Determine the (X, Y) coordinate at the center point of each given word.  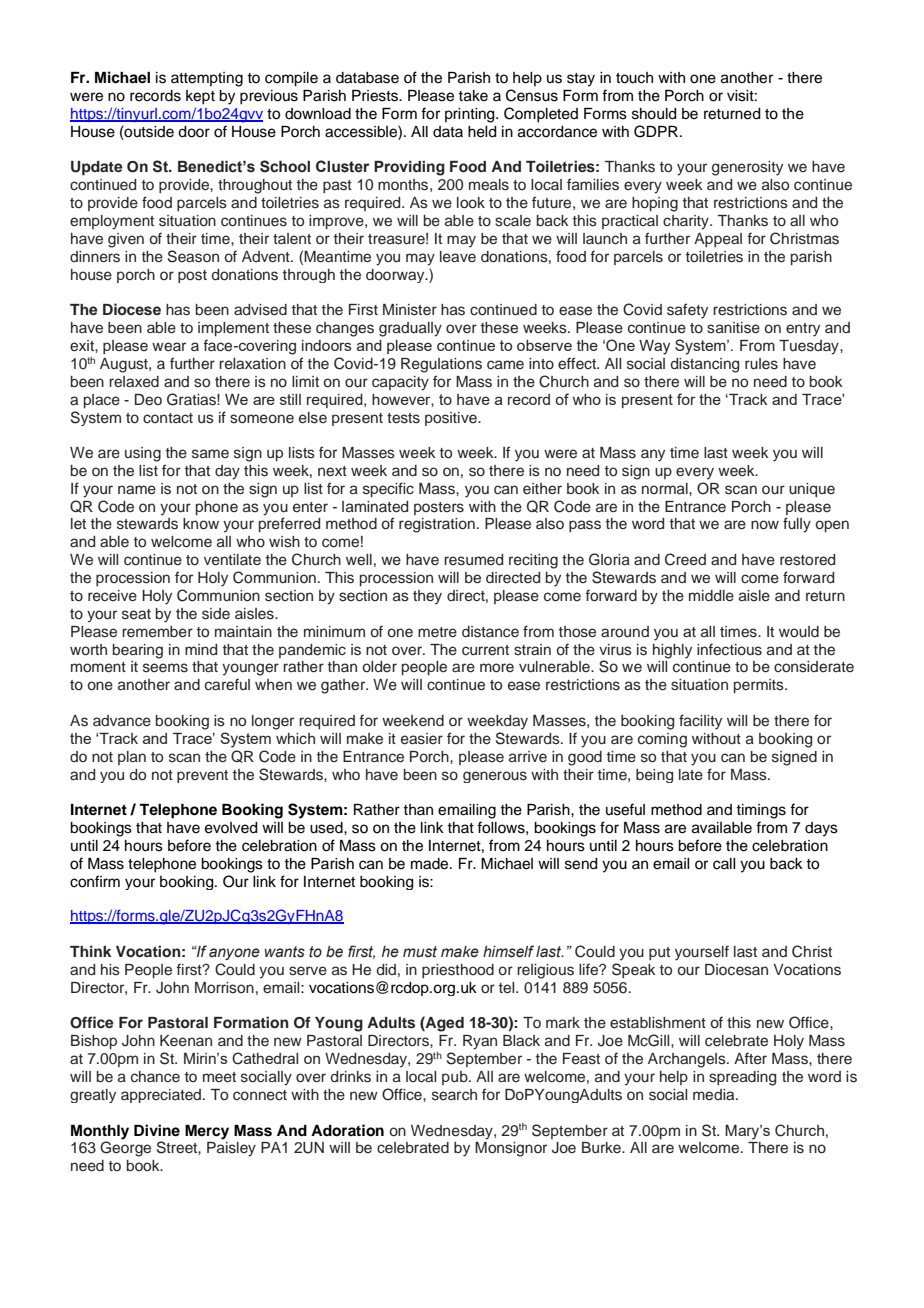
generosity (747, 168)
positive (452, 419)
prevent (202, 776)
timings (761, 811)
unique (812, 490)
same (210, 454)
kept (200, 97)
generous (495, 777)
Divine (157, 1130)
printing (471, 115)
